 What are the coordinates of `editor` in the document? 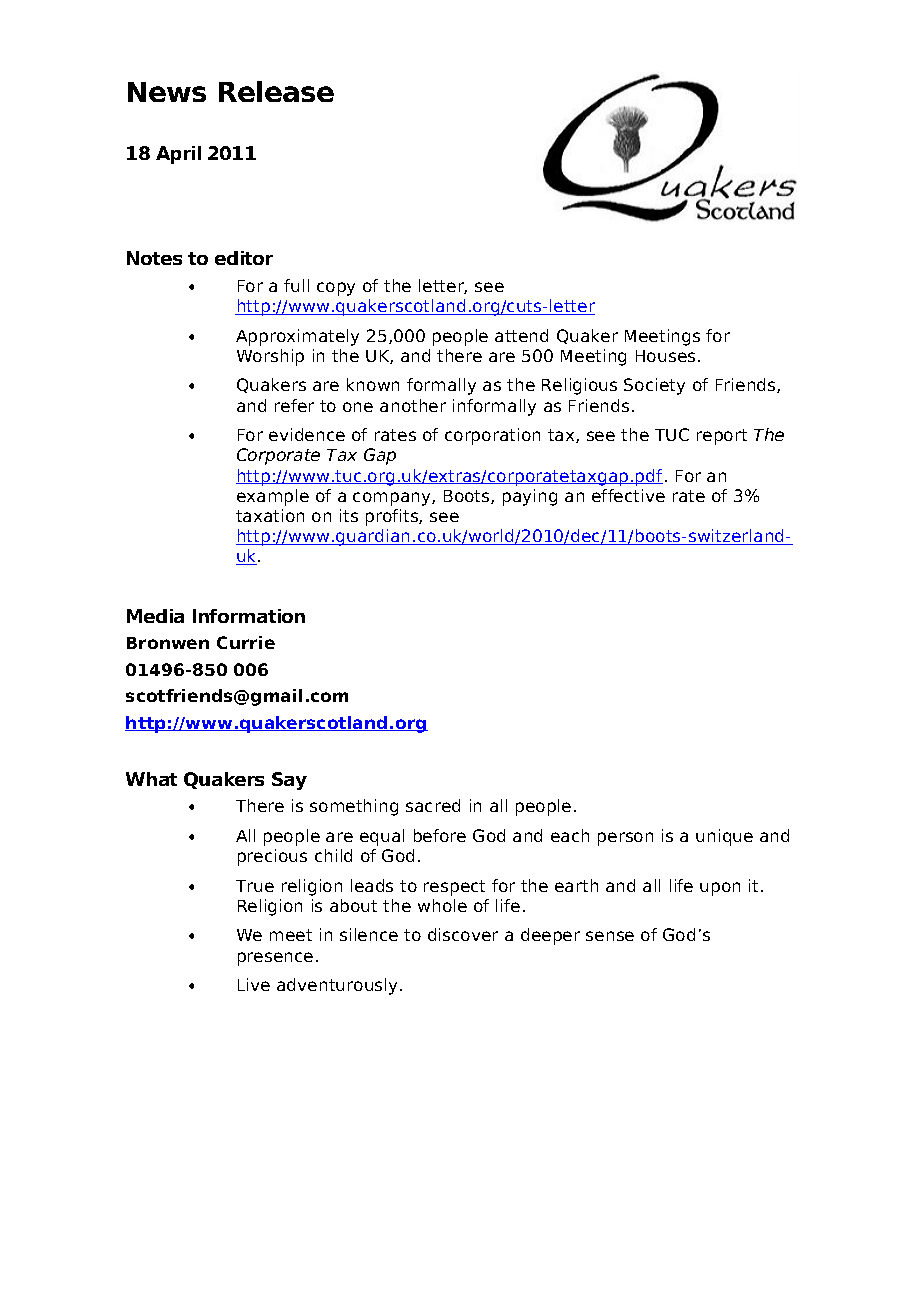 It's located at (244, 258).
